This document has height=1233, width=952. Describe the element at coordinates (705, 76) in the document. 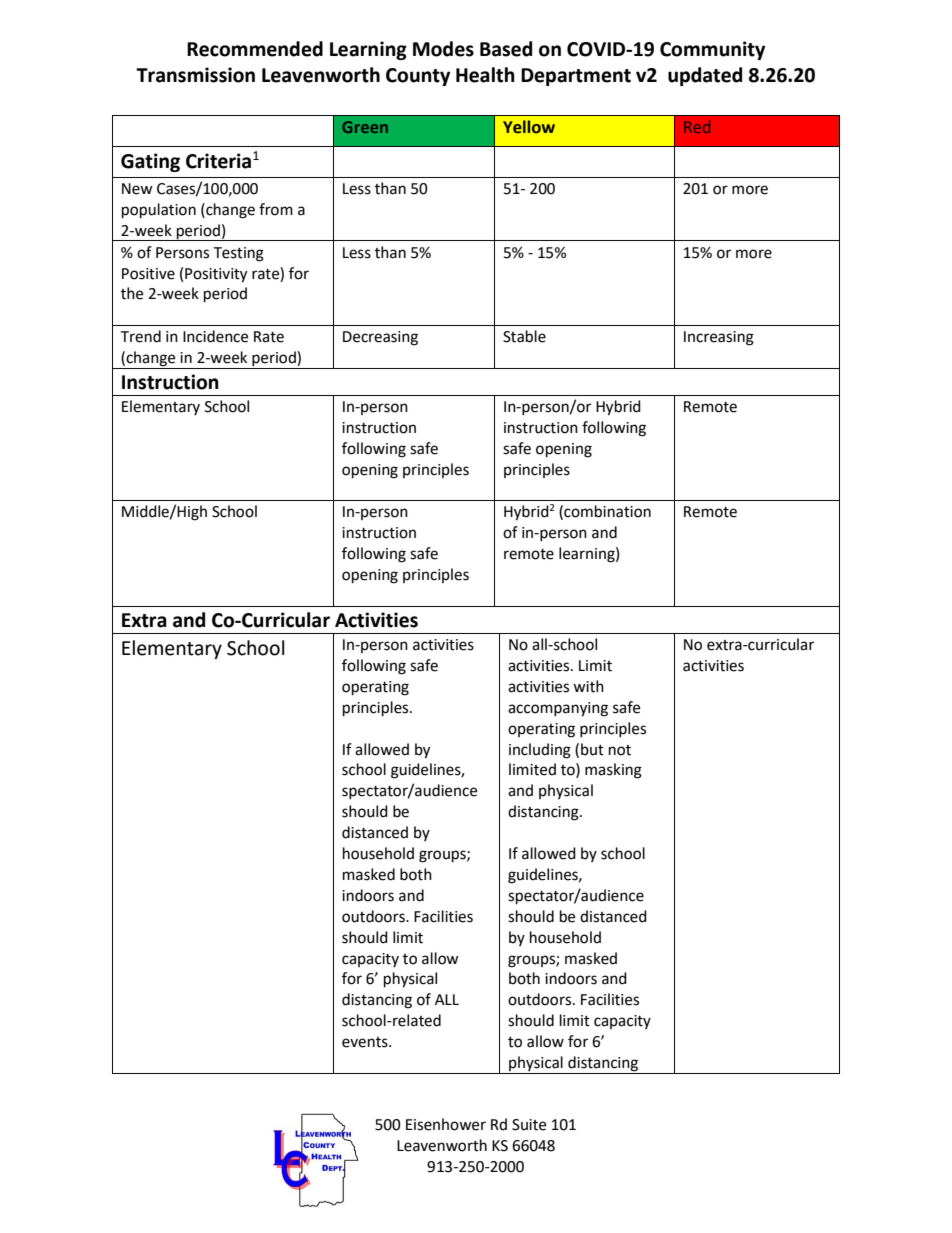

I see `updated` at that location.
